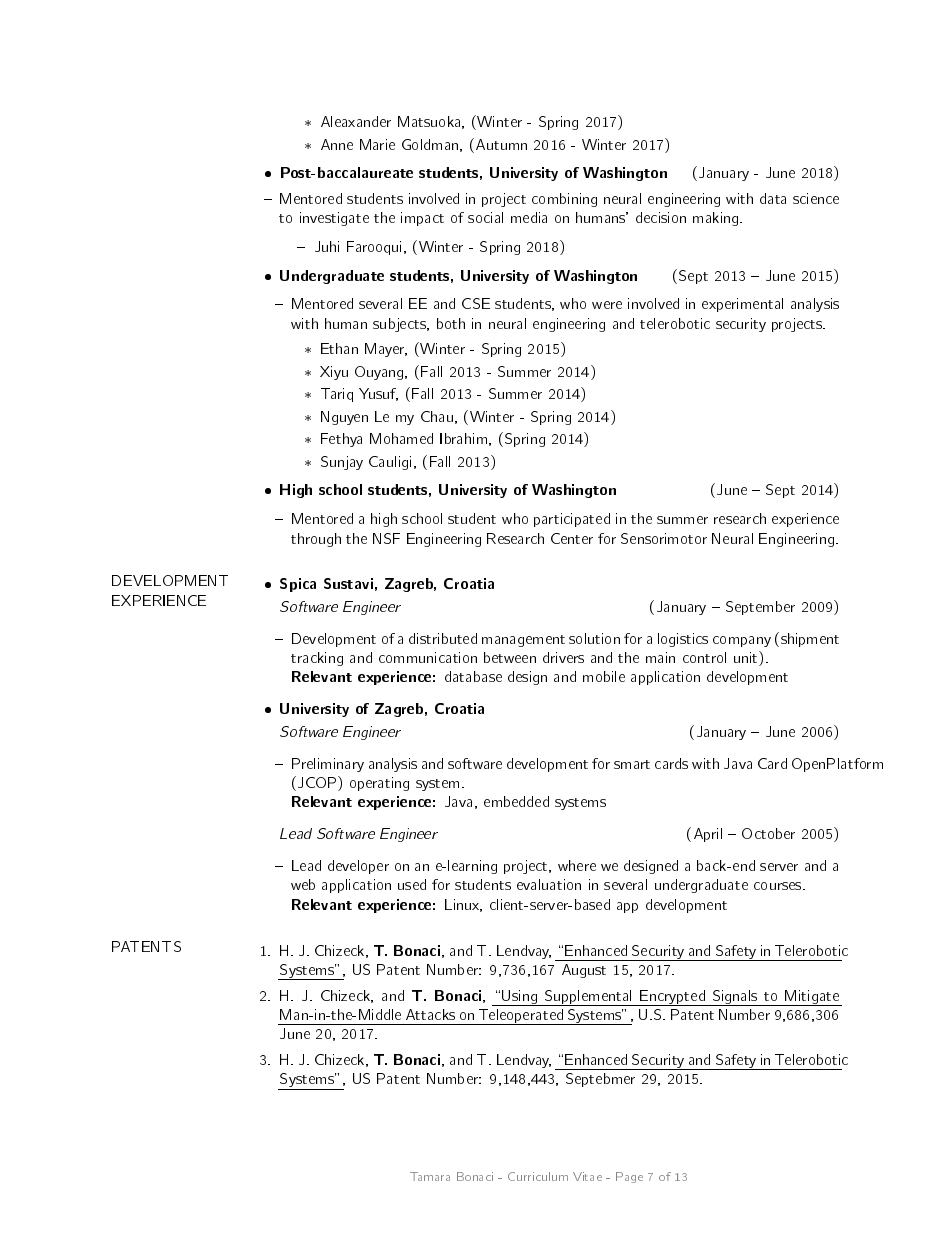 Image resolution: width=952 pixels, height=1233 pixels. Describe the element at coordinates (377, 144) in the screenshot. I see `Marie` at that location.
